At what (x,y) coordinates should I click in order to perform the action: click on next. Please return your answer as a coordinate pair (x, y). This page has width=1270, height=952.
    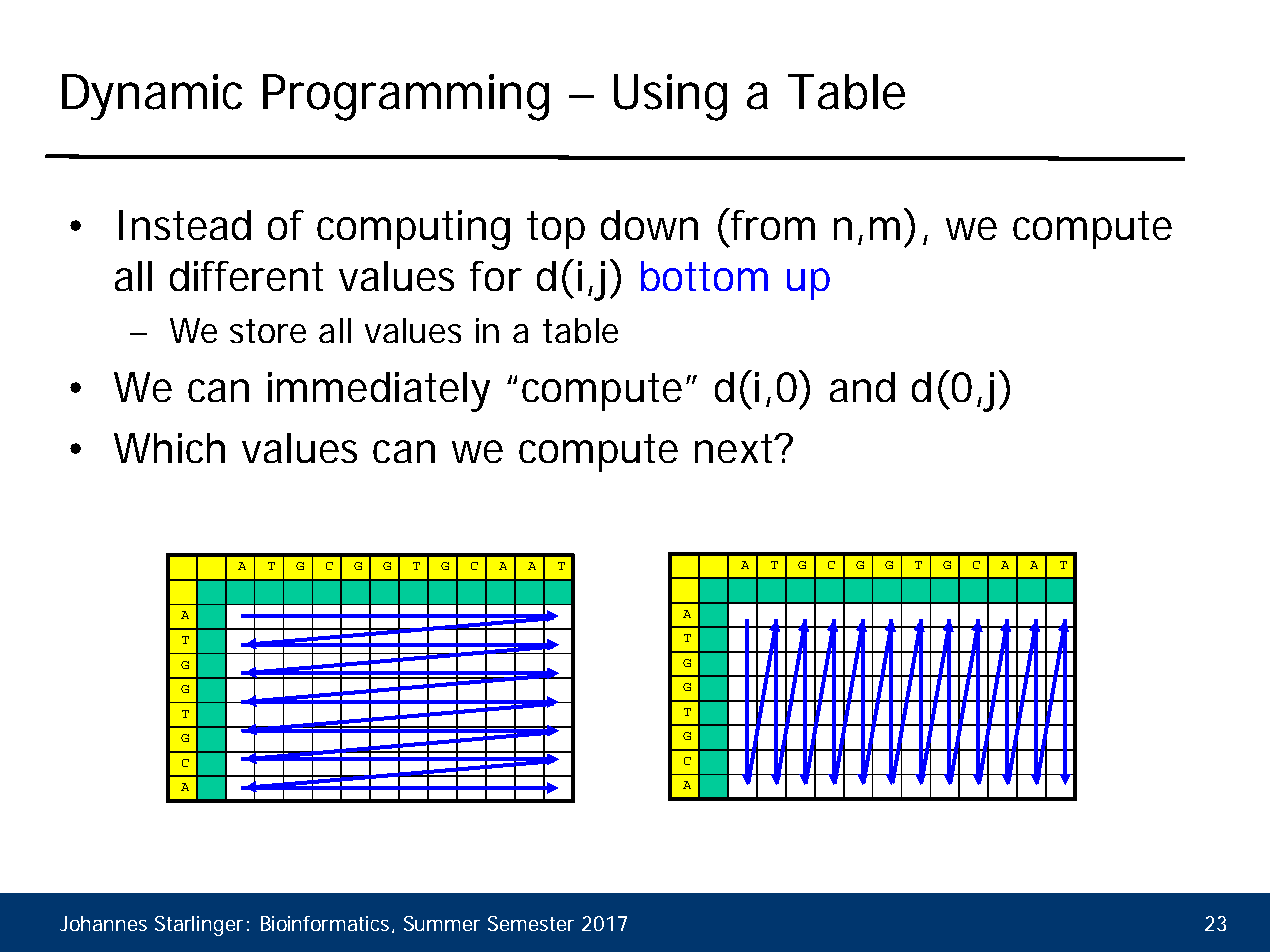
    Looking at the image, I should click on (736, 448).
